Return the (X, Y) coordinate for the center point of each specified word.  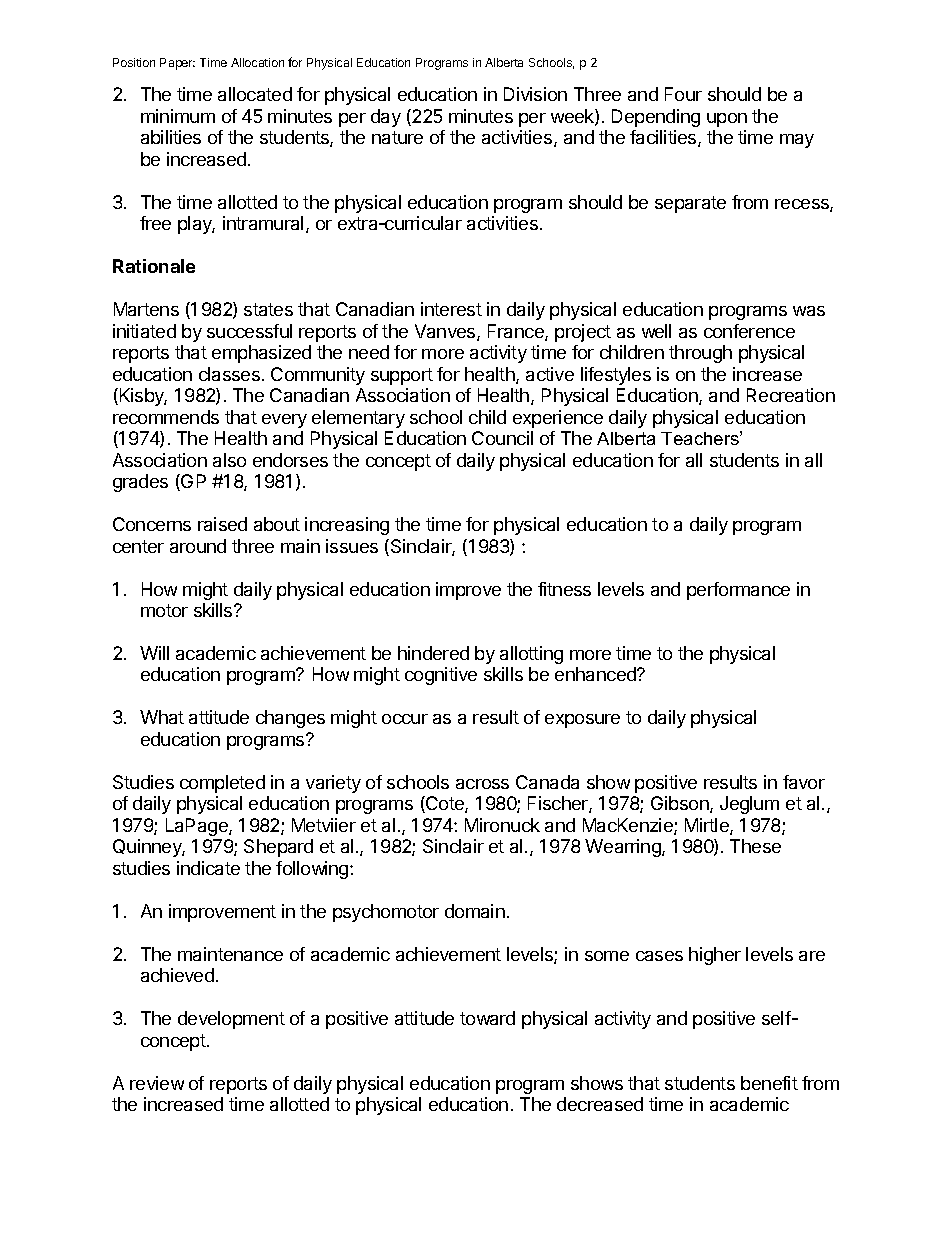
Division (535, 94)
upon (727, 120)
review (157, 1083)
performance (738, 591)
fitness (564, 589)
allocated (255, 94)
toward (487, 1018)
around (198, 546)
